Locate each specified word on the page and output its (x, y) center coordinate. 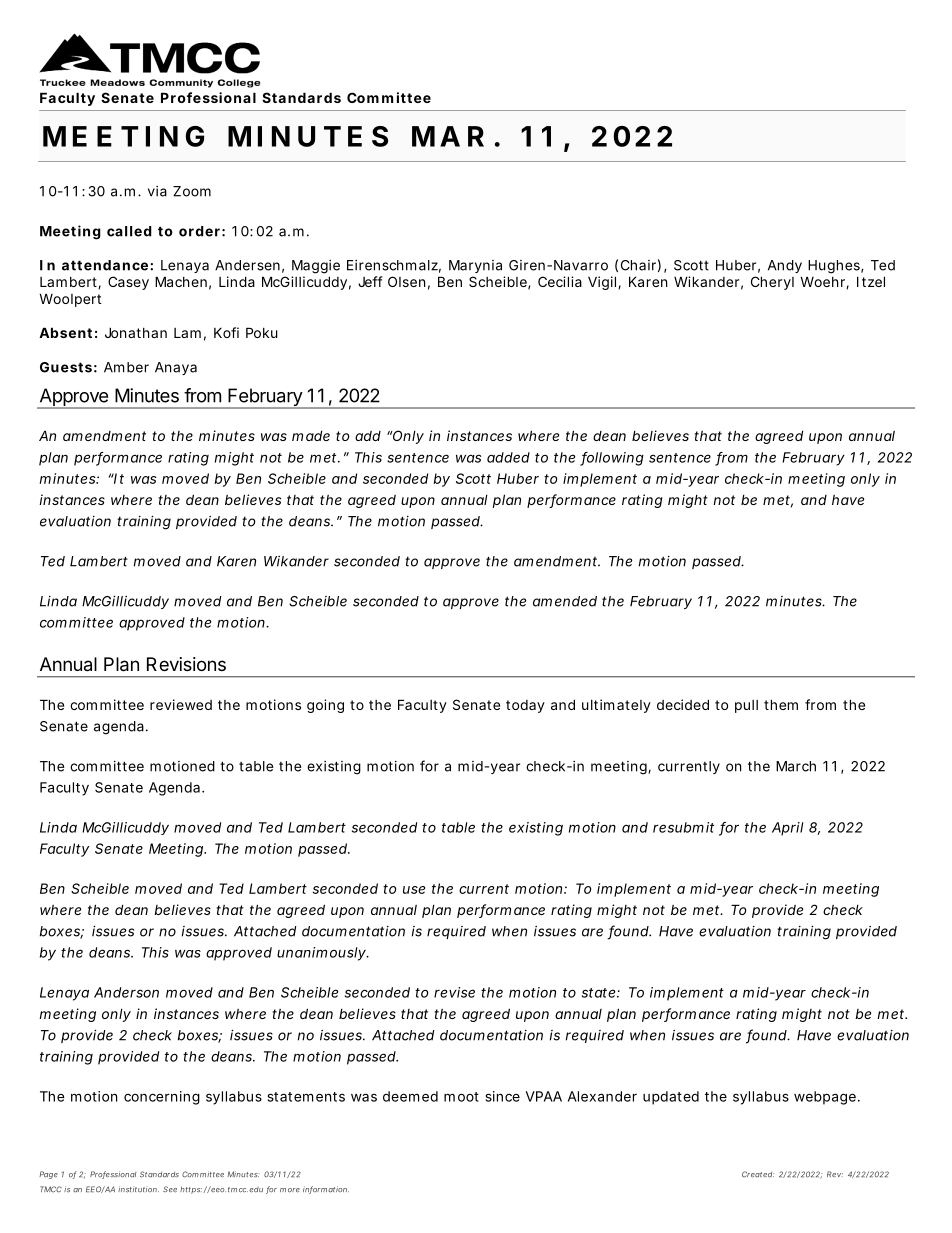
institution (138, 1189)
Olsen (406, 281)
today (525, 706)
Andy (785, 266)
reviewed (181, 704)
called (129, 231)
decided (683, 704)
